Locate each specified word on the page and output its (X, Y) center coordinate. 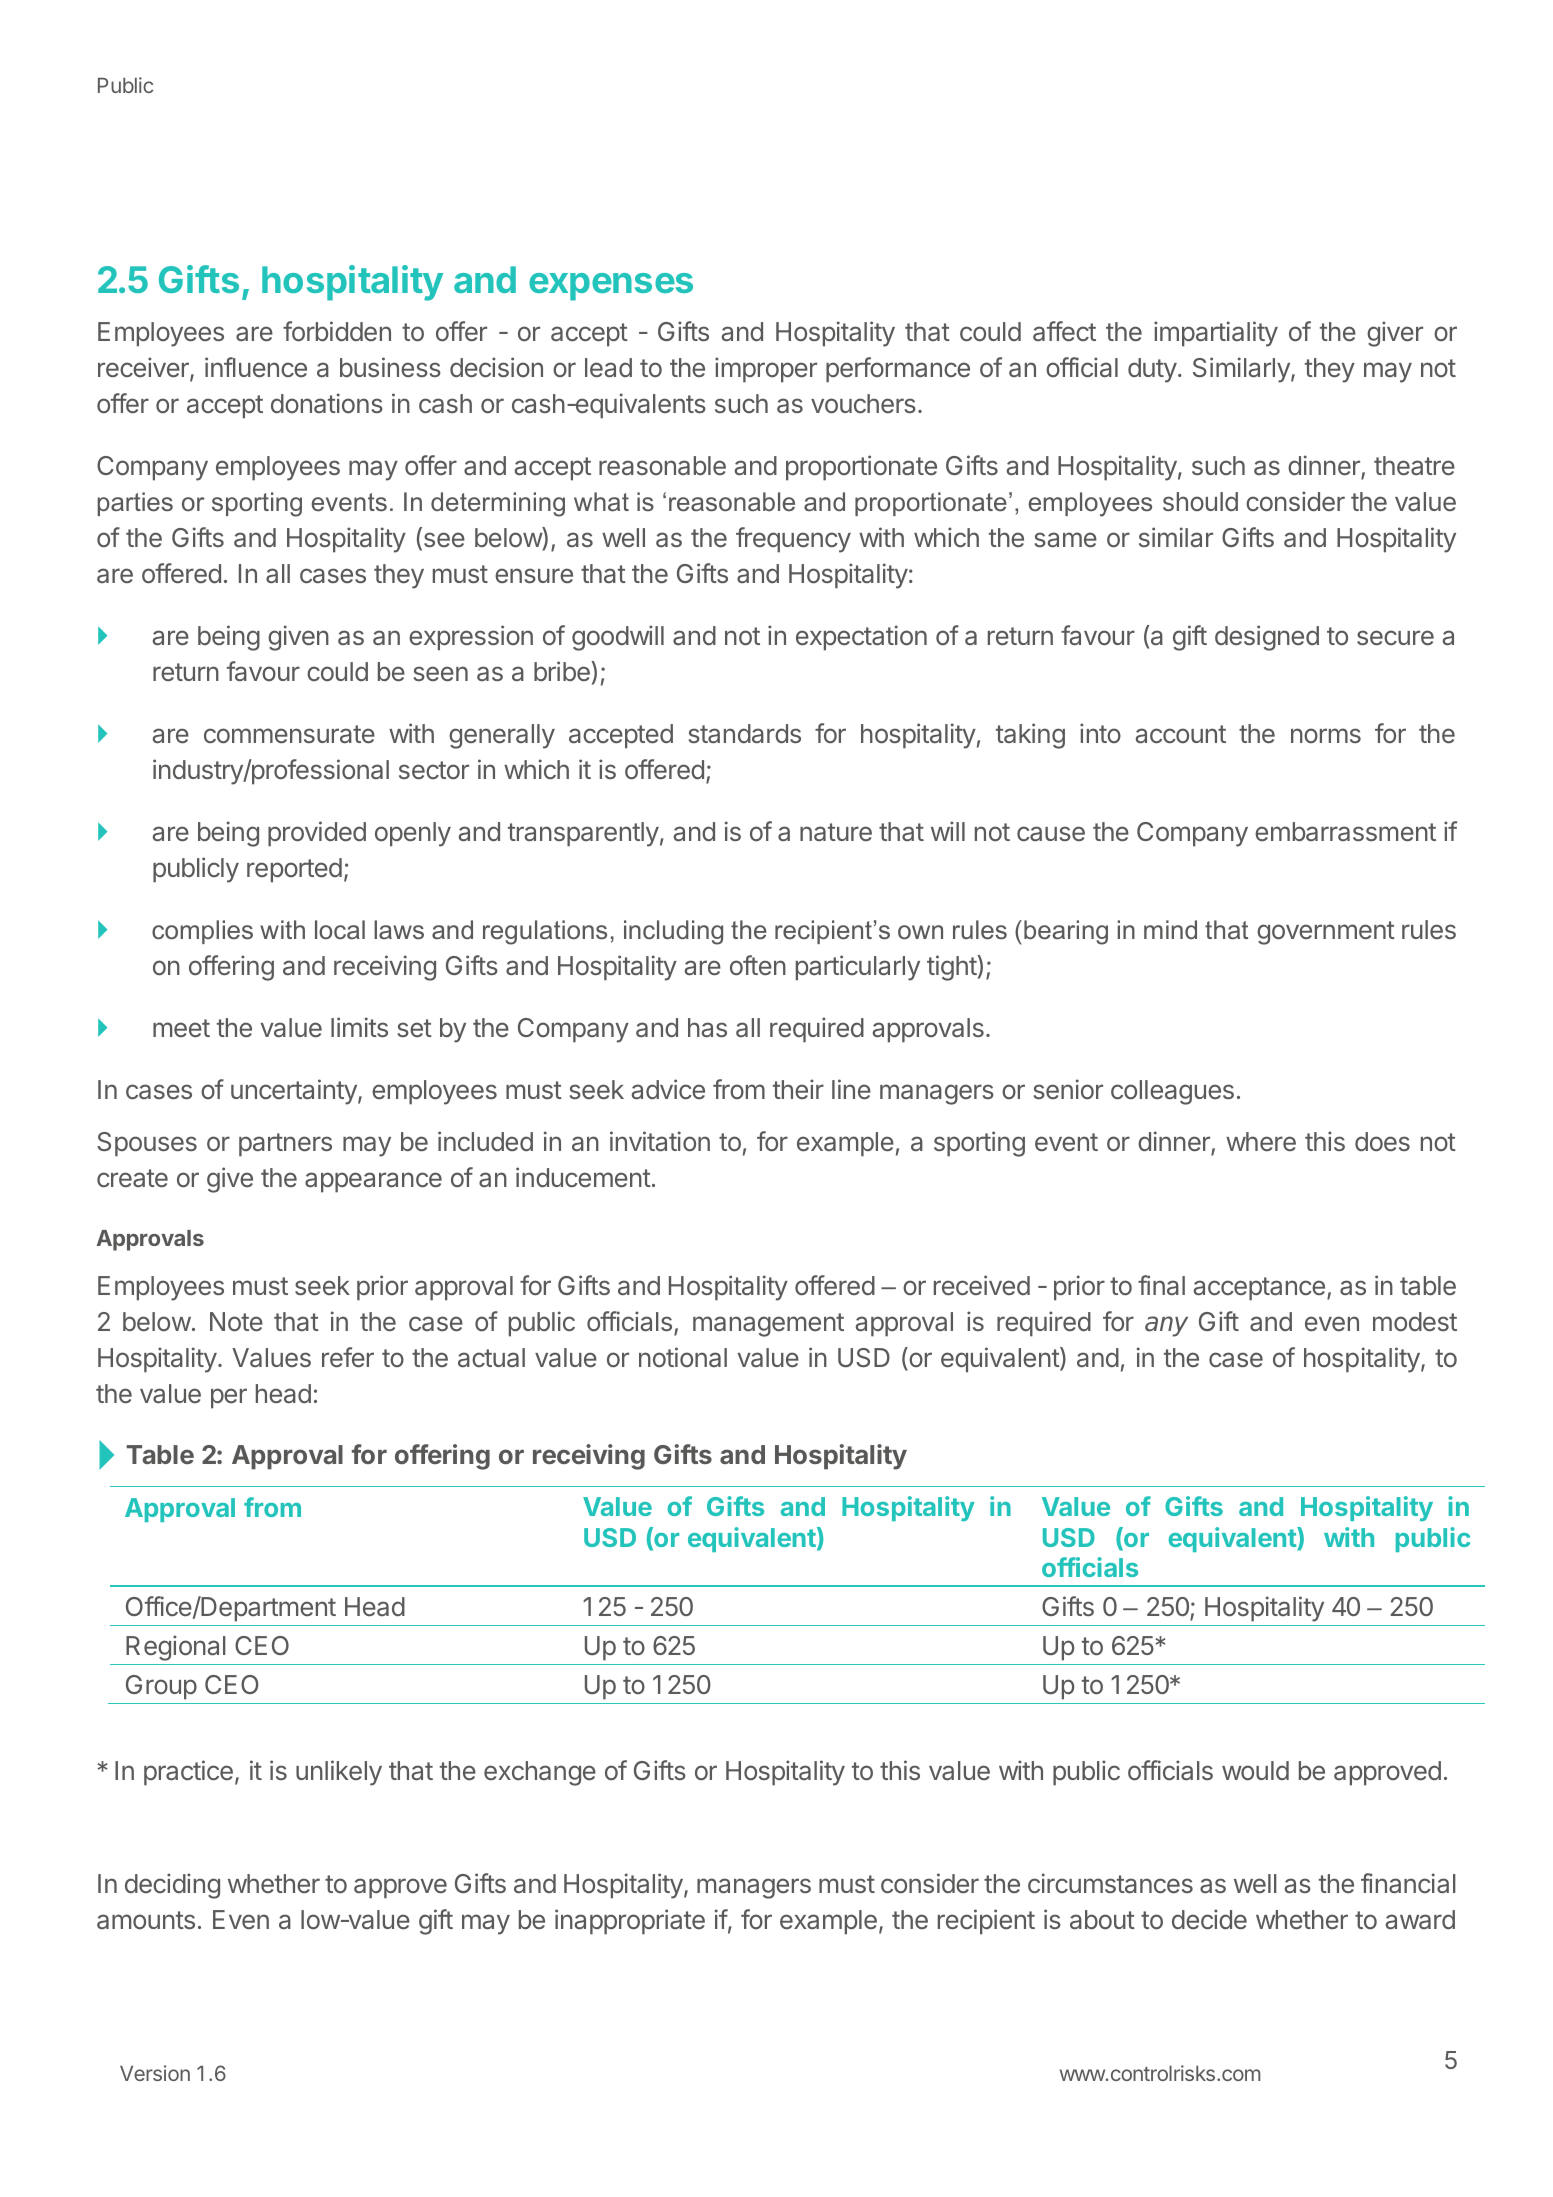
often (758, 965)
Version (155, 2073)
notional (683, 1357)
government (1326, 933)
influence (256, 367)
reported (294, 870)
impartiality (1216, 334)
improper (766, 370)
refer (348, 1357)
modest (1415, 1321)
